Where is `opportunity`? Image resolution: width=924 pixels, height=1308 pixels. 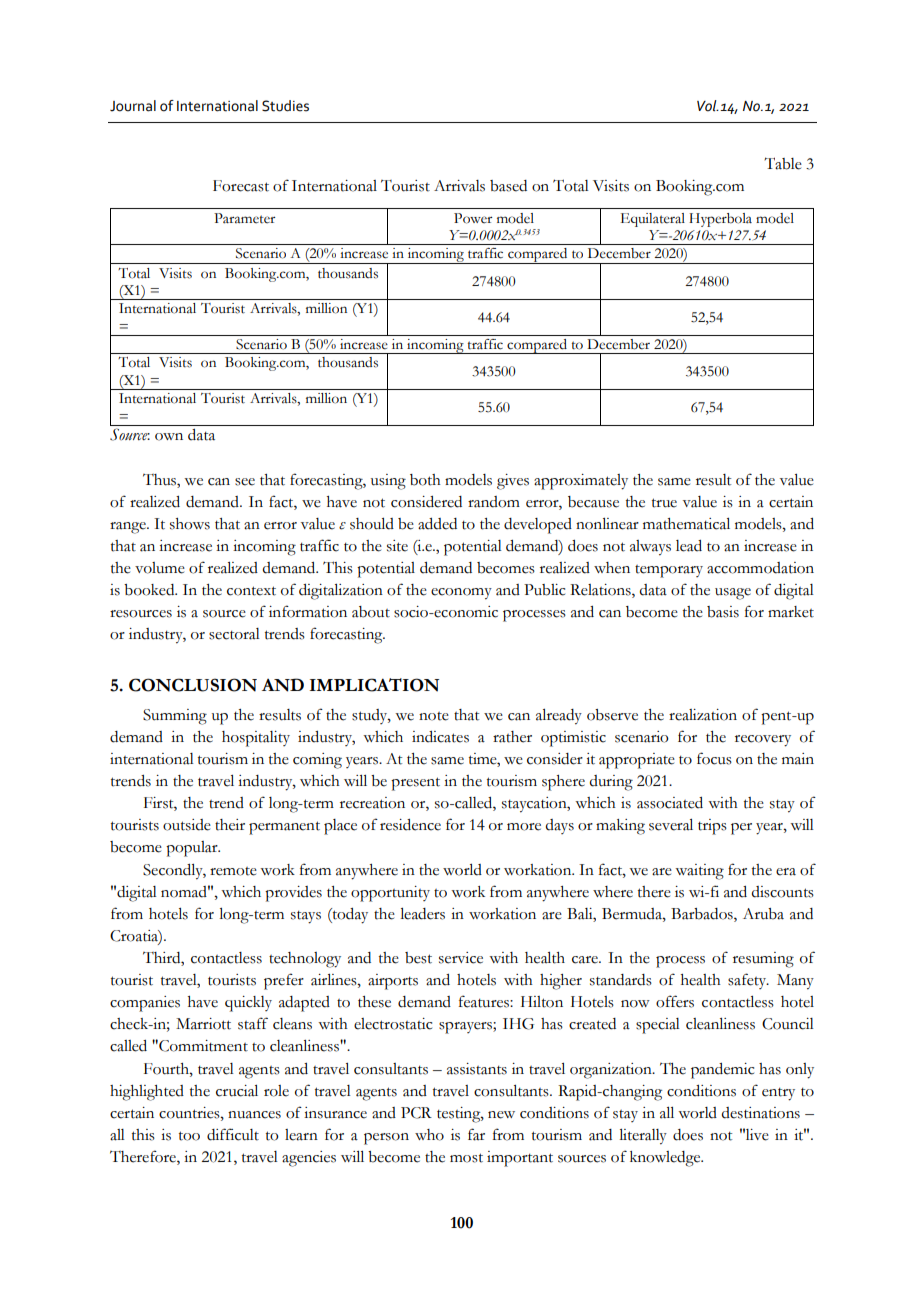
opportunity is located at coordinates (390, 894).
